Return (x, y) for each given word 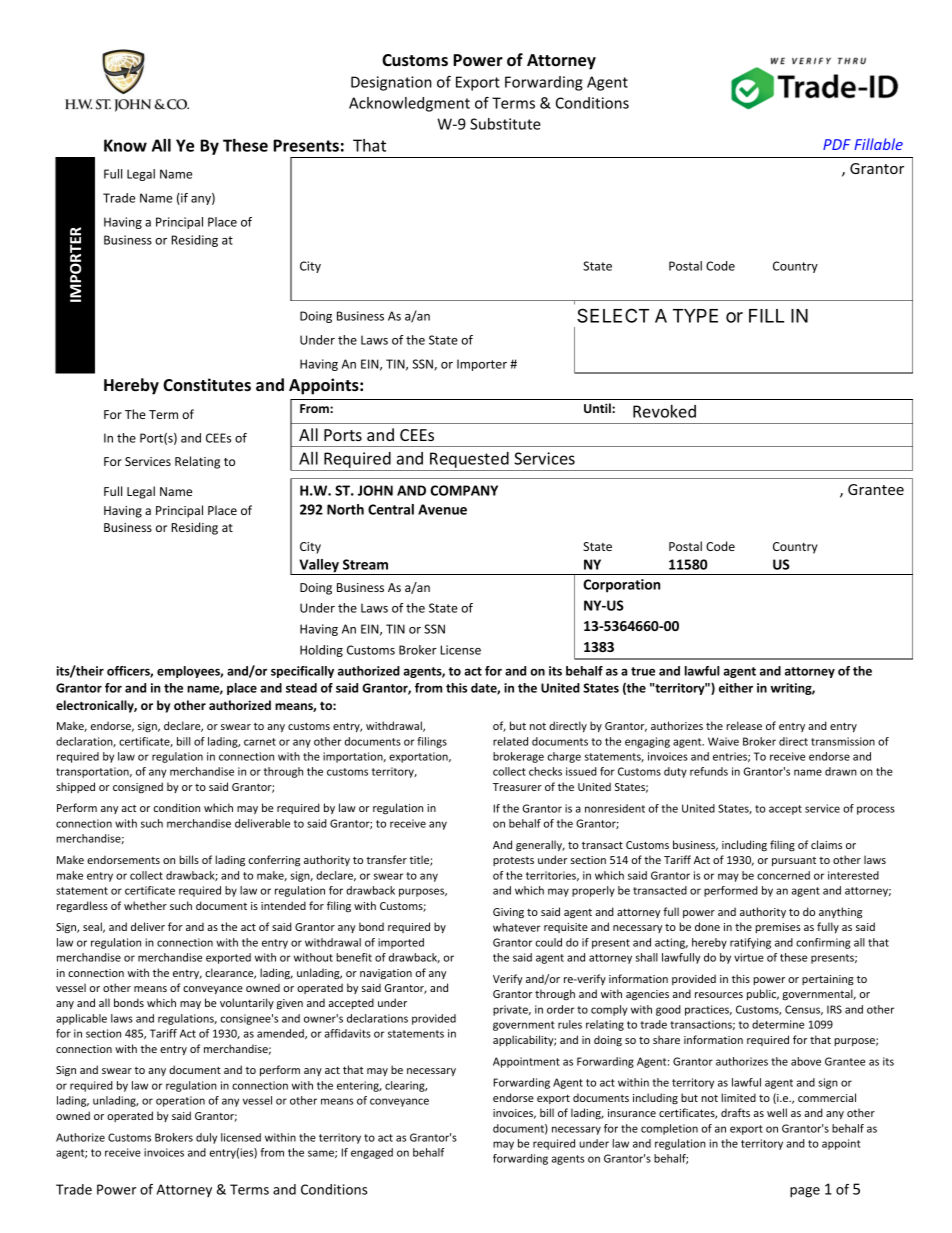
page (805, 1192)
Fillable (878, 144)
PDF (837, 144)
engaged (372, 1153)
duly (206, 1138)
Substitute (505, 124)
